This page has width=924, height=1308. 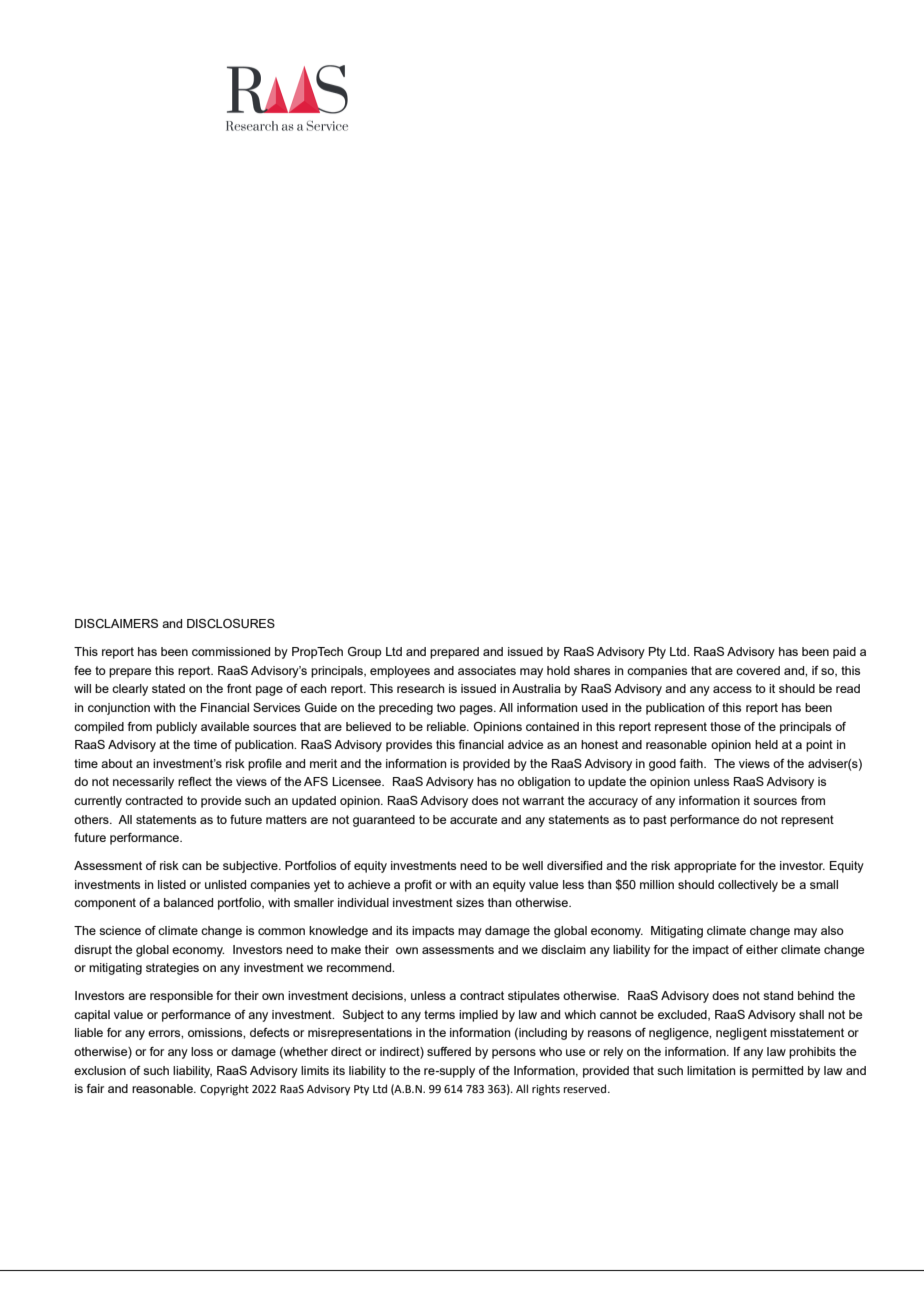 What do you see at coordinates (224, 1090) in the page?
I see `Copyright` at bounding box center [224, 1090].
